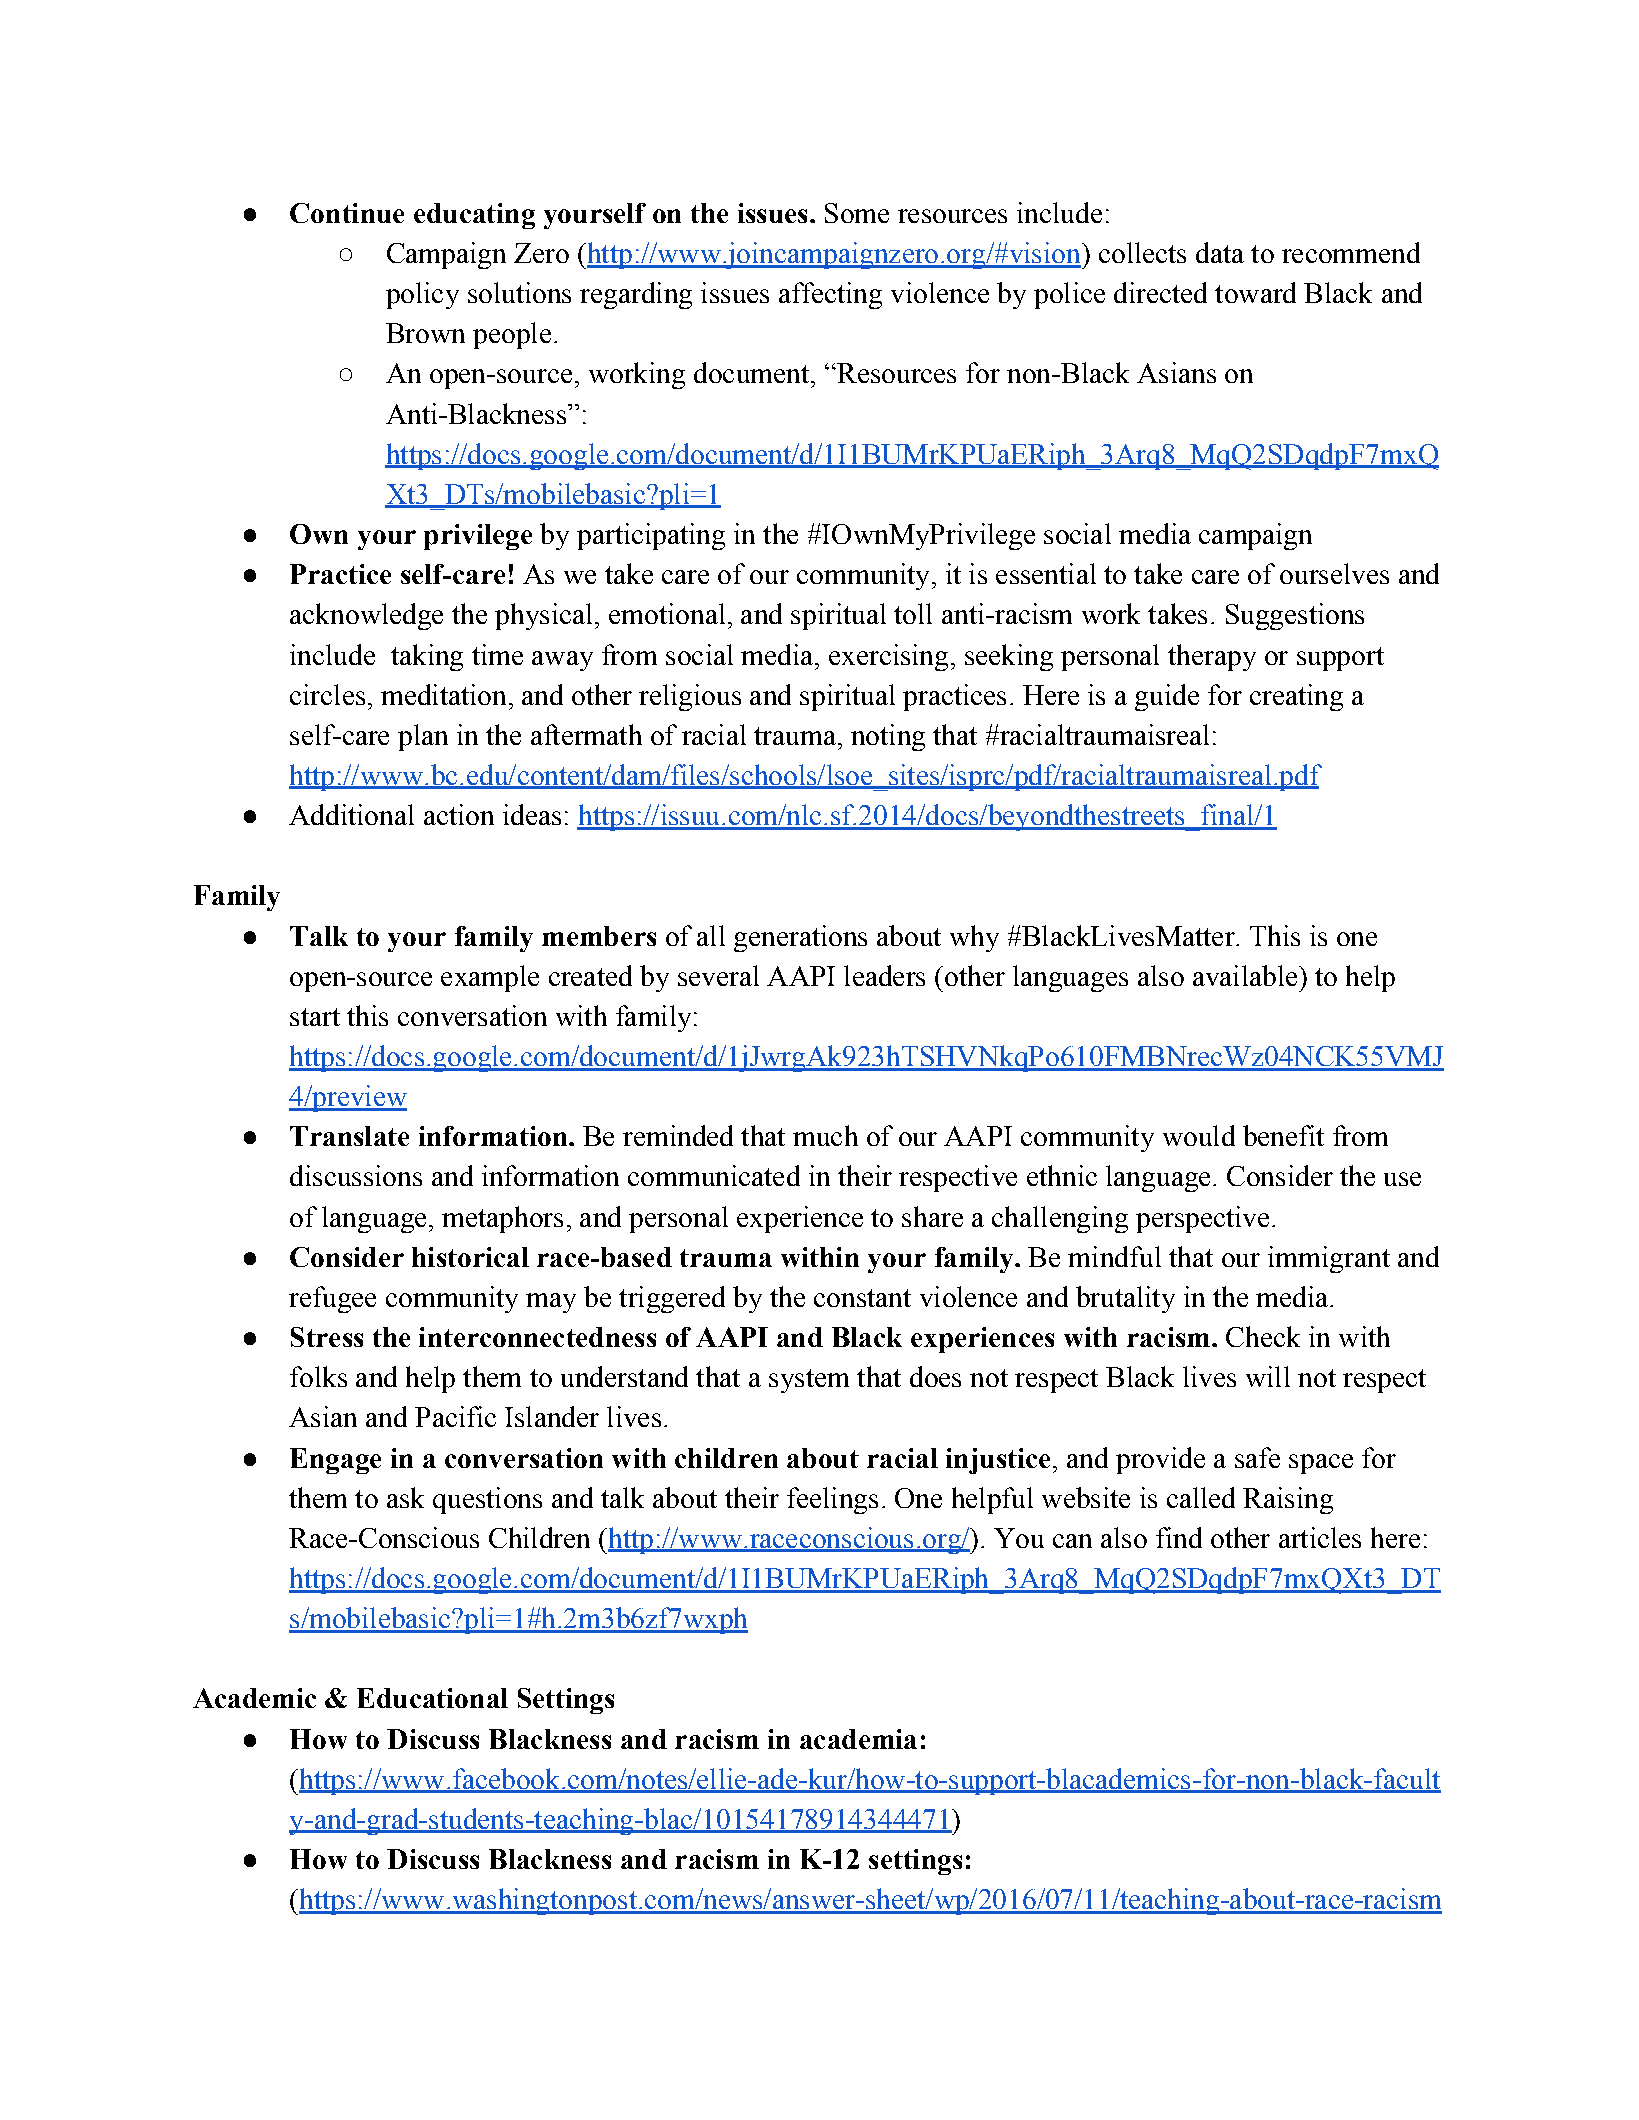 The width and height of the image is (1639, 2120). What do you see at coordinates (459, 814) in the image?
I see `action` at bounding box center [459, 814].
